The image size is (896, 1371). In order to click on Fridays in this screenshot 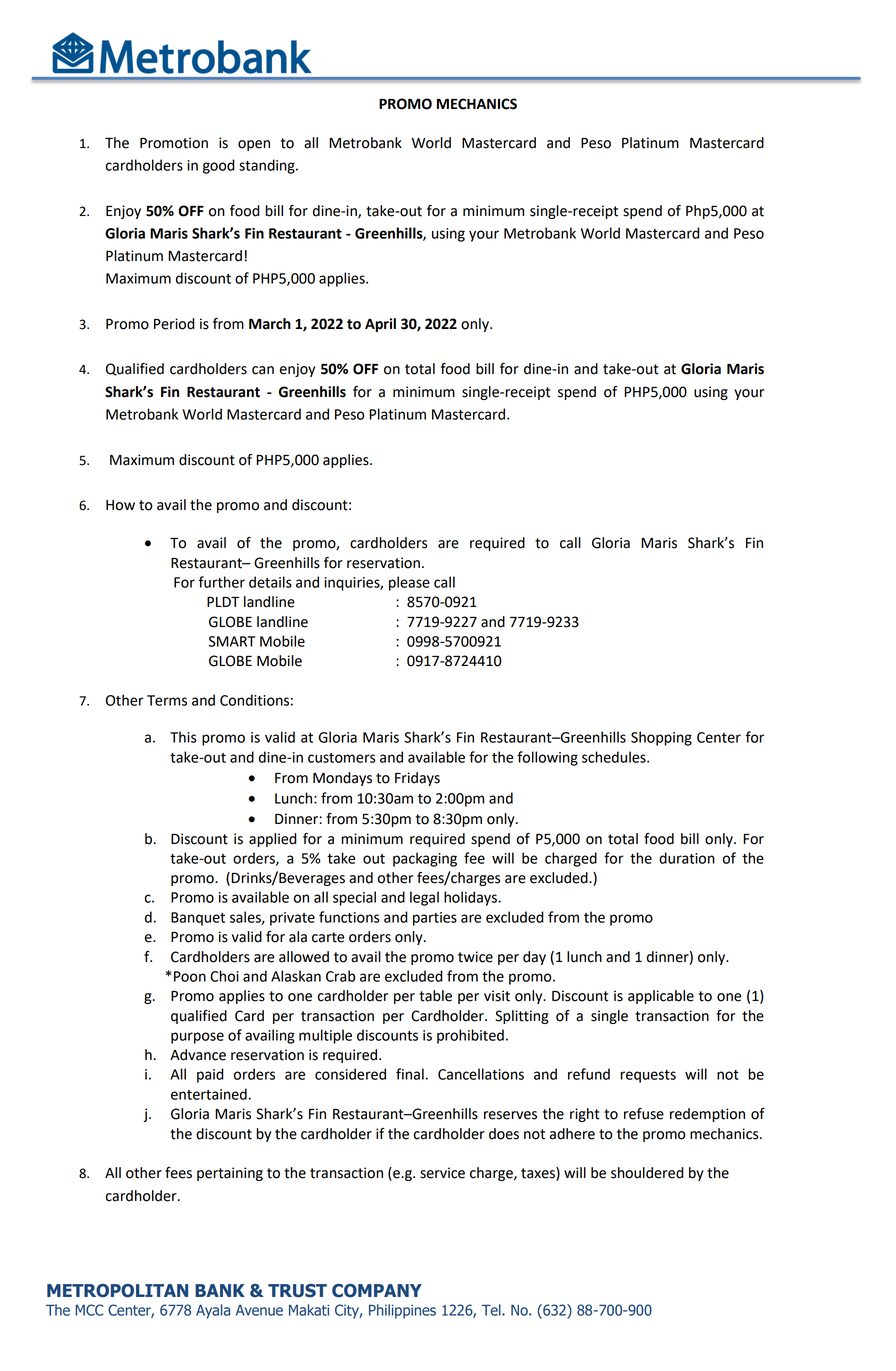, I will do `click(417, 779)`.
